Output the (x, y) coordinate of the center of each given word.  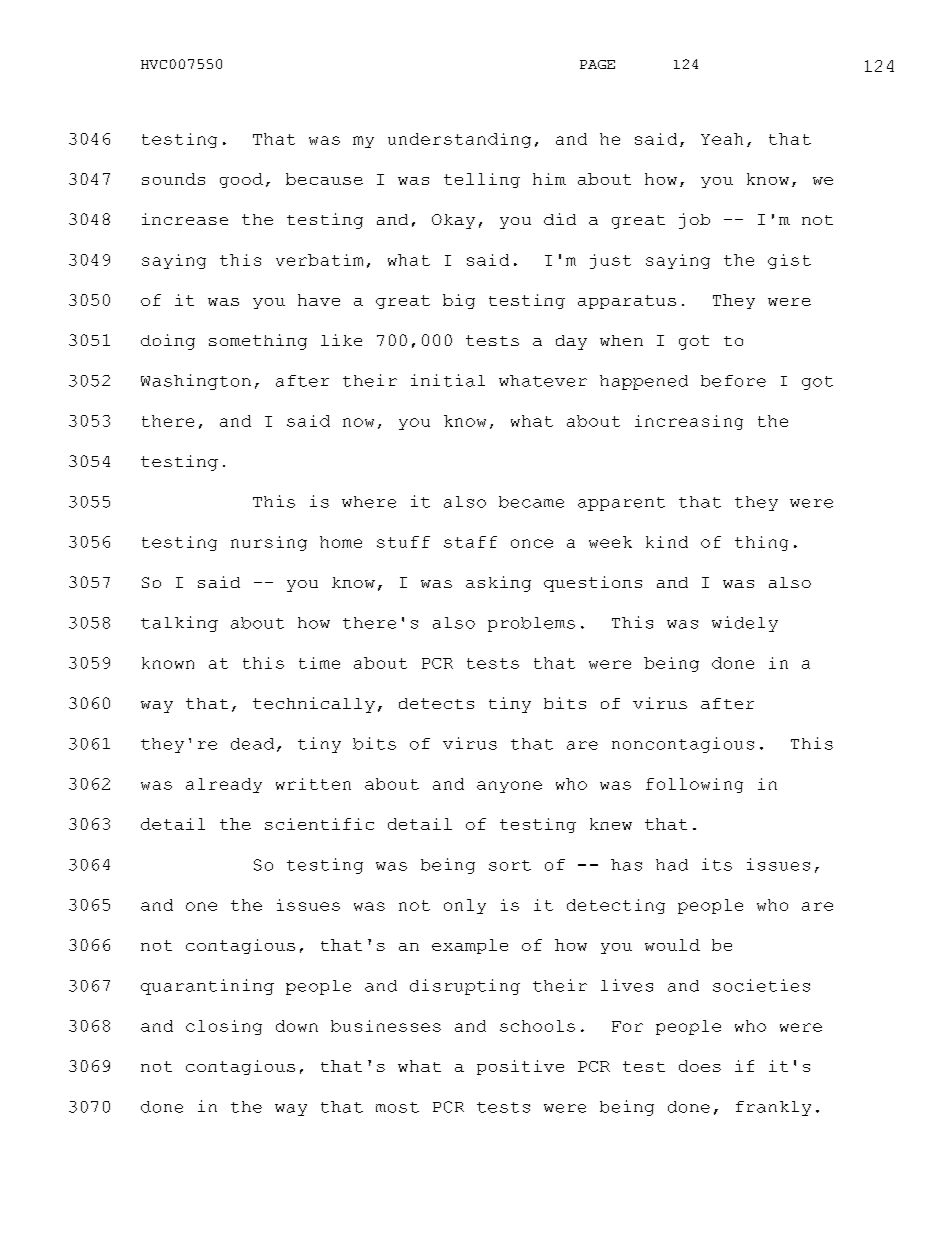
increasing (689, 422)
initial (448, 380)
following (694, 785)
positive (520, 1067)
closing (224, 1027)
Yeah (722, 139)
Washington (196, 382)
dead (252, 744)
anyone (509, 787)
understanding (459, 140)
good (241, 180)
